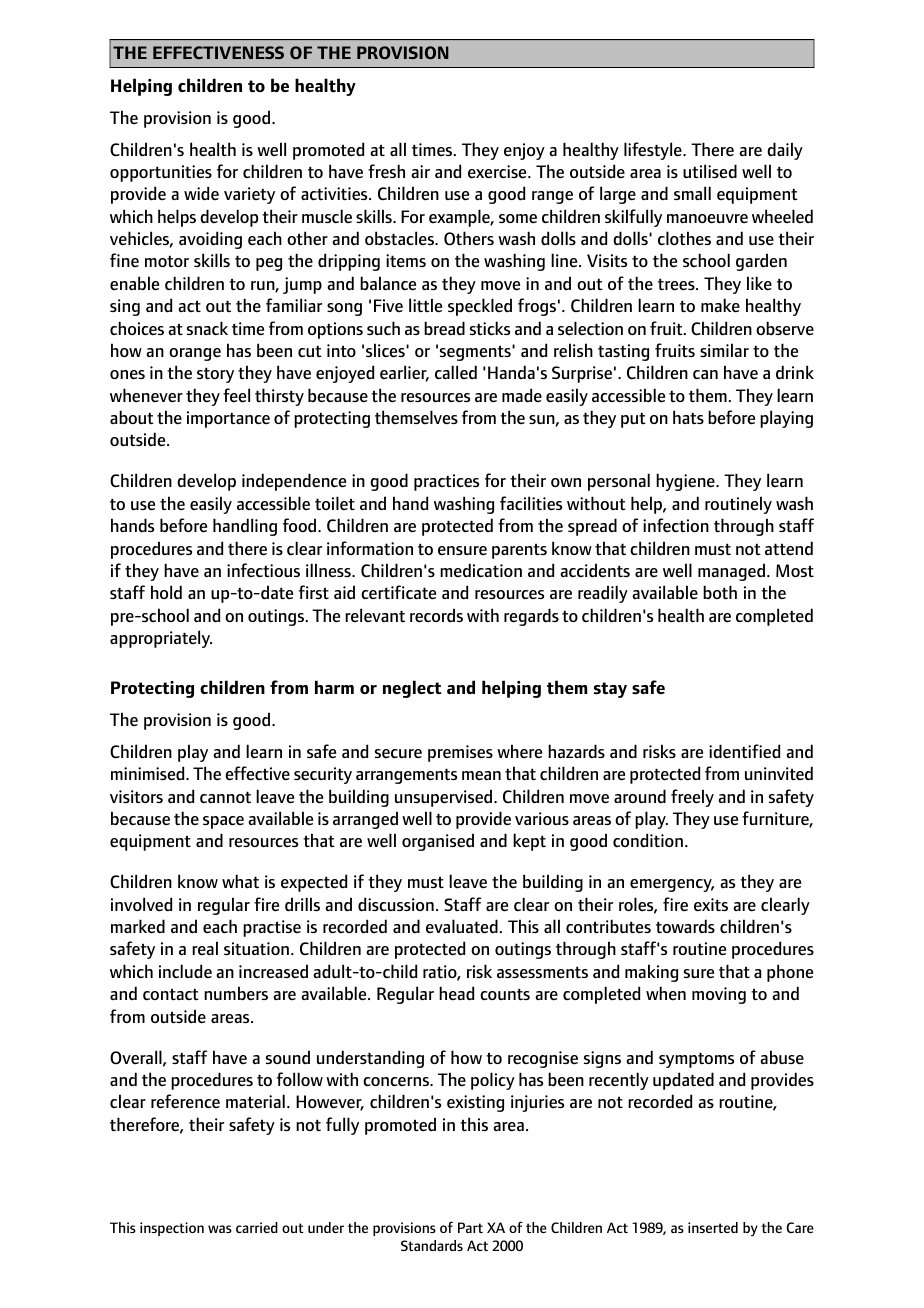 Image resolution: width=924 pixels, height=1308 pixels. Describe the element at coordinates (172, 1229) in the screenshot. I see `inspection` at that location.
